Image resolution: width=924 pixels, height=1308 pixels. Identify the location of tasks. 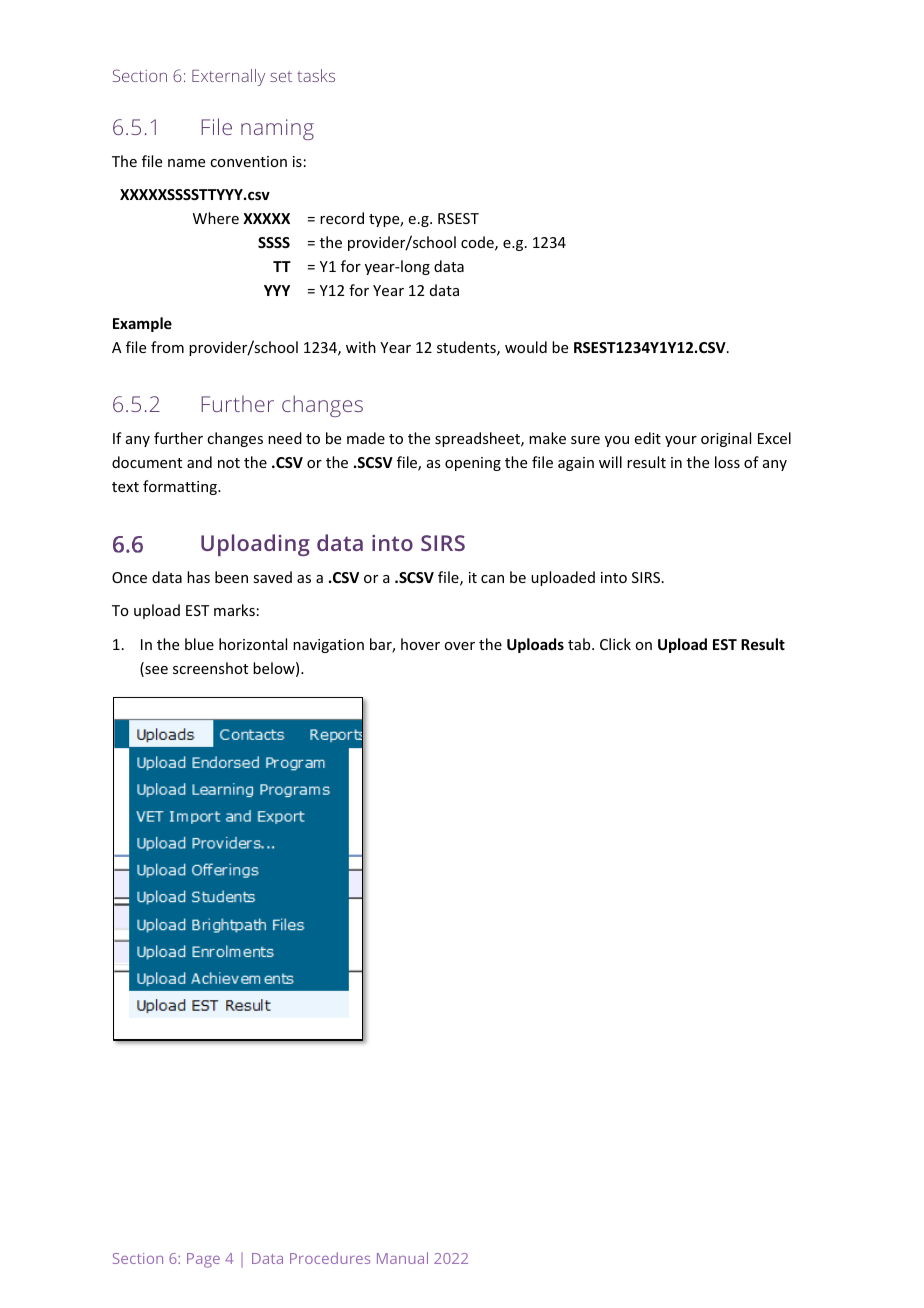
(316, 75).
